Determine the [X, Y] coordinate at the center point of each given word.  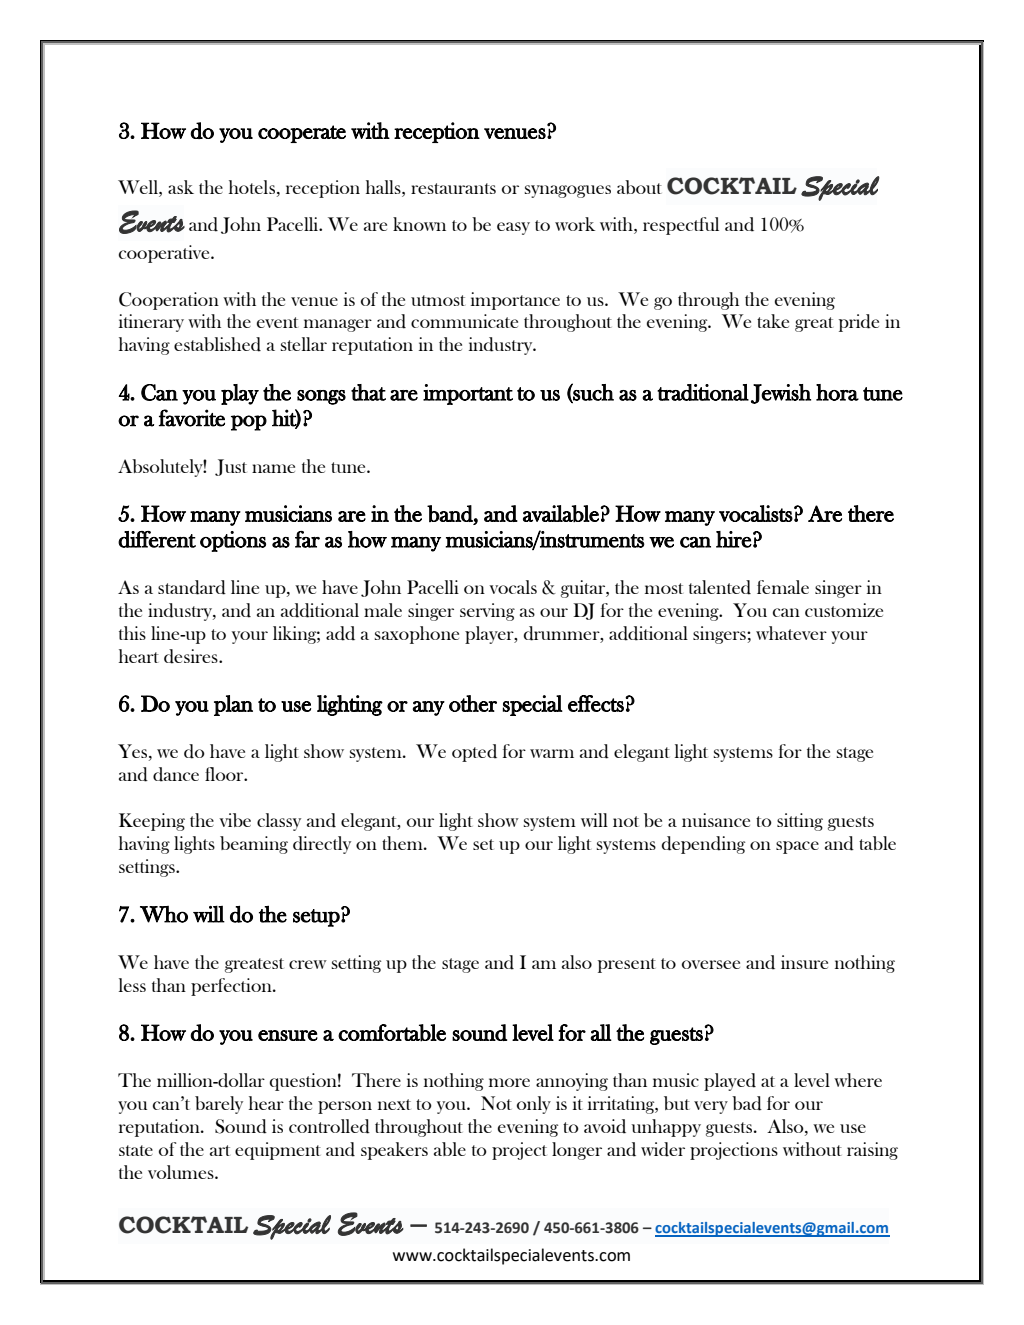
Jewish [781, 394]
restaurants [453, 188]
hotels [252, 187]
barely [219, 1105]
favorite [192, 418]
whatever [791, 633]
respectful [681, 226]
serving [487, 612]
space [797, 847]
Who [164, 914]
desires [192, 656]
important [468, 394]
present [627, 965]
